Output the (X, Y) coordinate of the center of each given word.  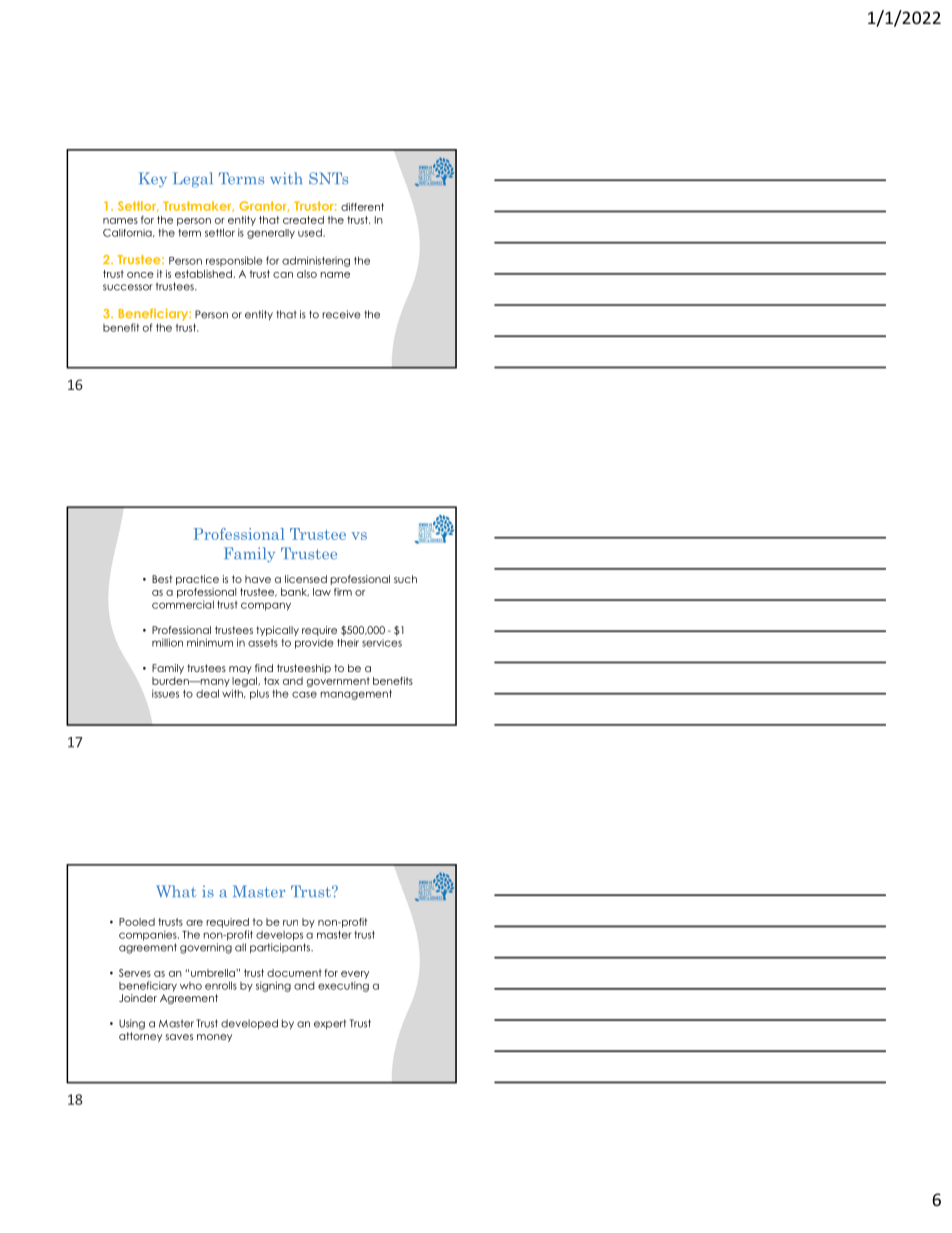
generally (271, 234)
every (355, 975)
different (362, 207)
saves (179, 1037)
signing (273, 986)
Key (153, 179)
